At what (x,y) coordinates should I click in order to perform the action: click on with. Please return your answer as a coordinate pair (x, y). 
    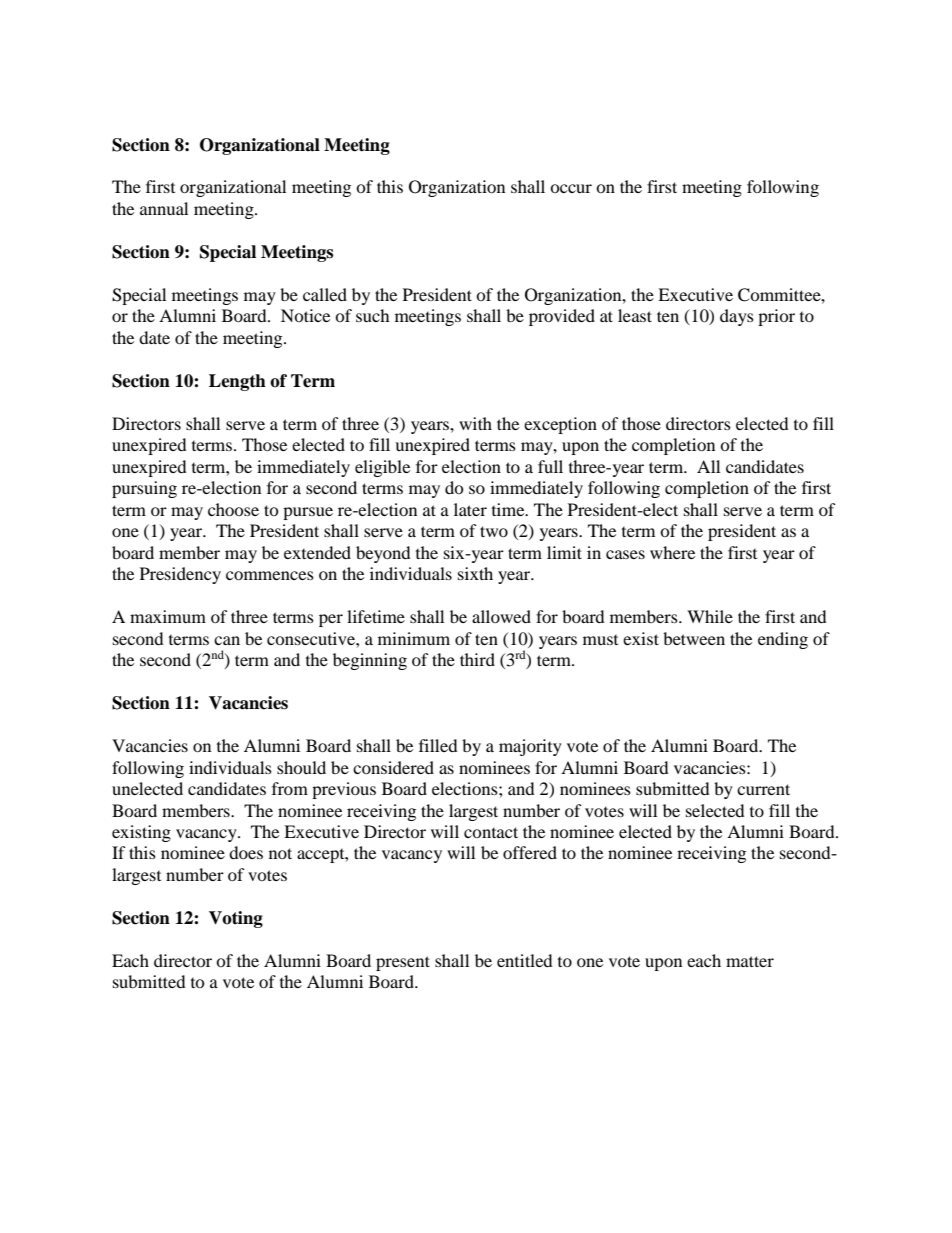
    Looking at the image, I should click on (475, 423).
